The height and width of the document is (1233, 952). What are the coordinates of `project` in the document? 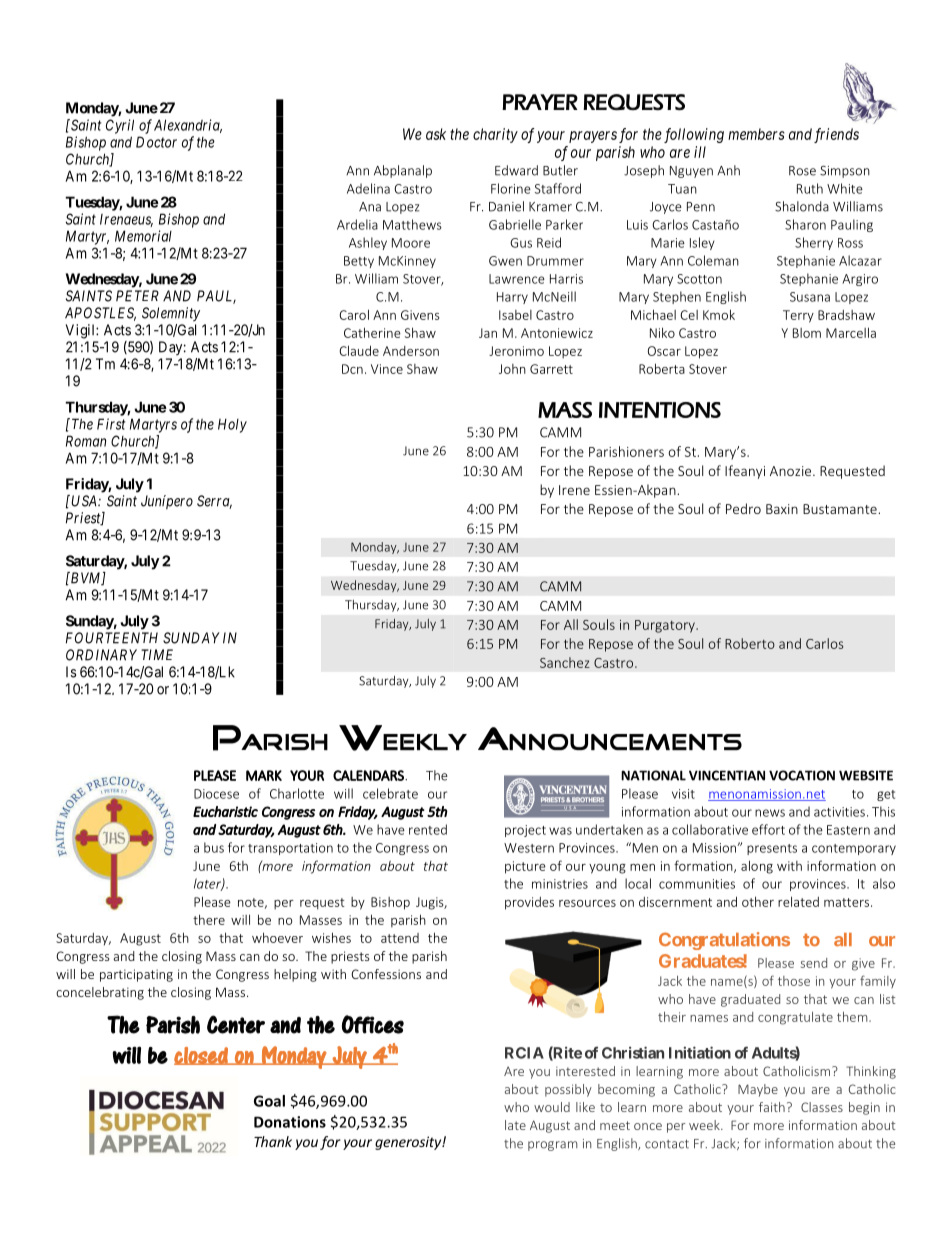 It's located at (525, 831).
